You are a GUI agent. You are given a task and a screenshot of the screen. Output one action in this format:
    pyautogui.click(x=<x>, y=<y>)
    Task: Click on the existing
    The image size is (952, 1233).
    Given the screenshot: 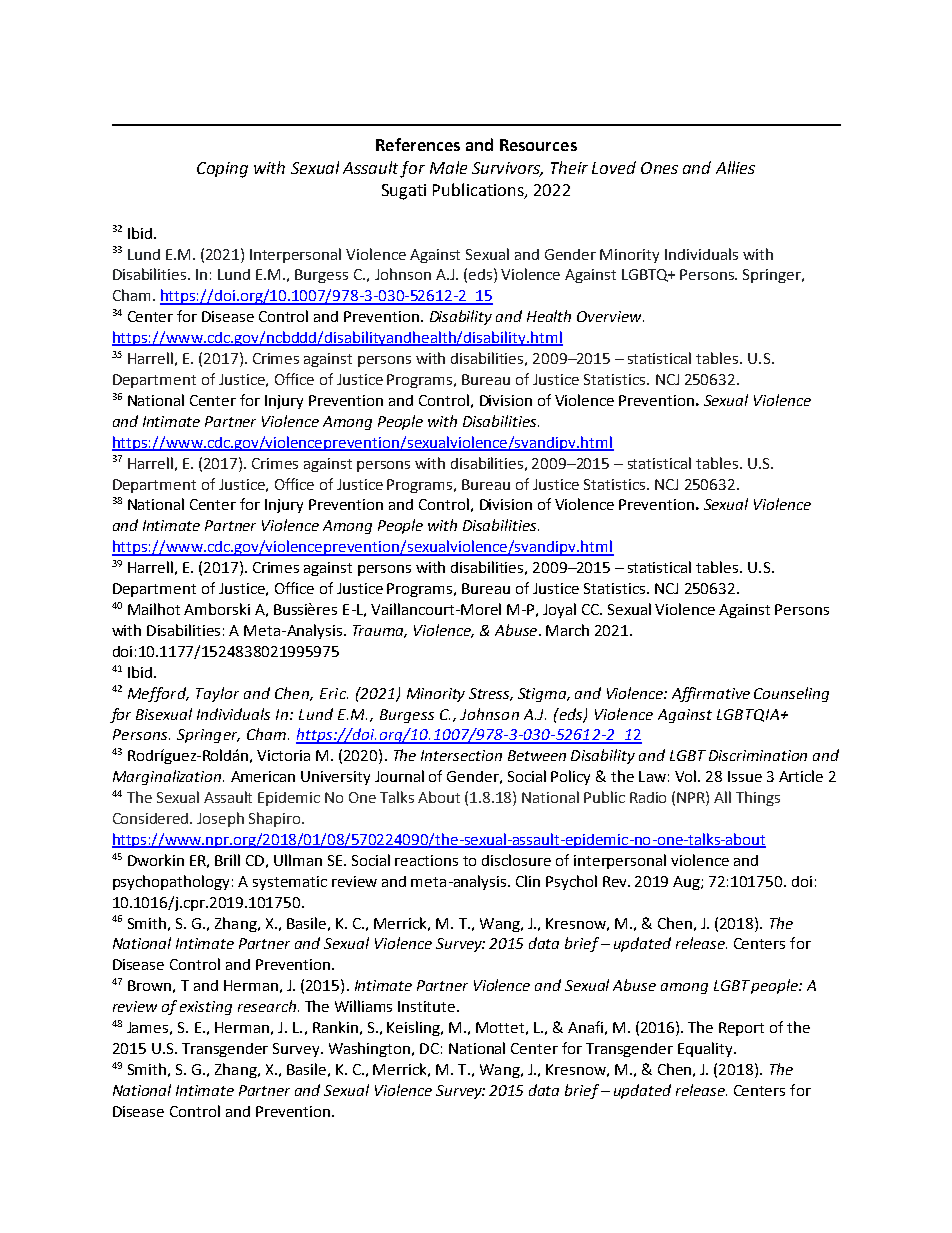 What is the action you would take?
    pyautogui.click(x=206, y=1008)
